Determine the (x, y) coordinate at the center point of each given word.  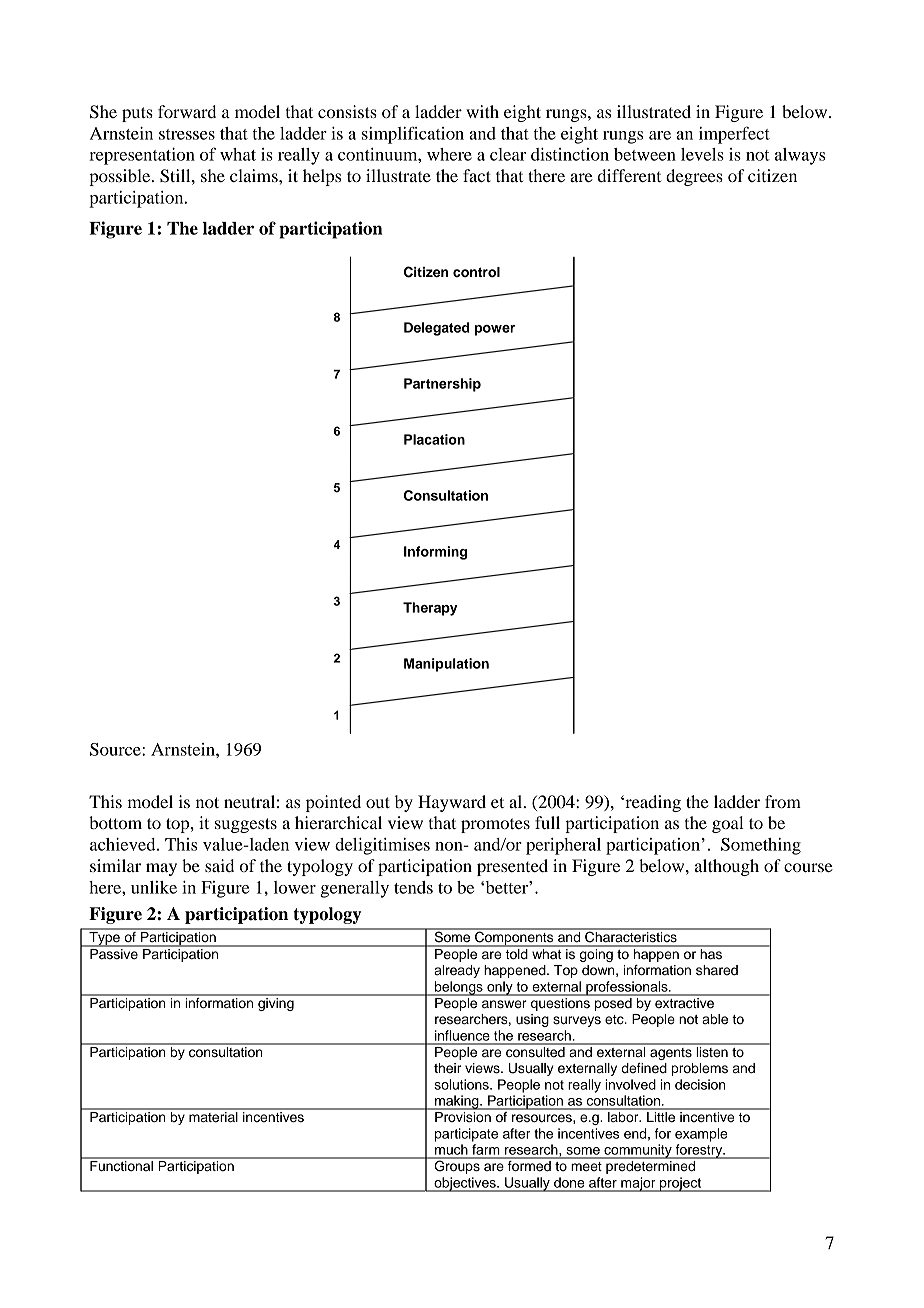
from (783, 801)
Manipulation (446, 665)
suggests (246, 825)
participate (466, 1135)
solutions (462, 1084)
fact (477, 175)
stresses (187, 134)
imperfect (734, 135)
